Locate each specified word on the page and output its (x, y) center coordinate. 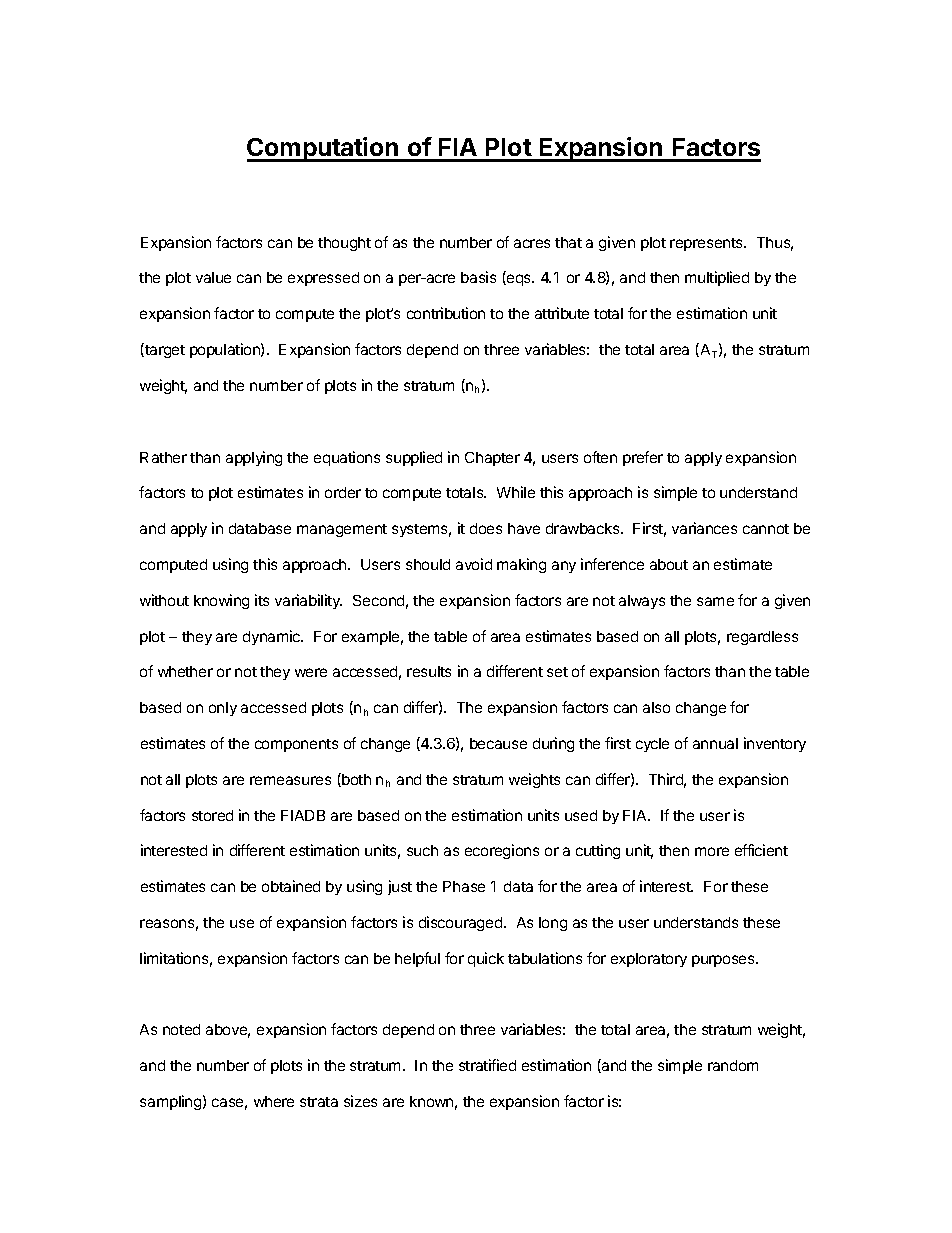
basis (478, 277)
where (274, 1101)
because (498, 743)
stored (212, 815)
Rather (163, 457)
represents (707, 244)
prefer (643, 458)
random (733, 1065)
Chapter (492, 459)
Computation (324, 149)
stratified (487, 1065)
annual (715, 743)
